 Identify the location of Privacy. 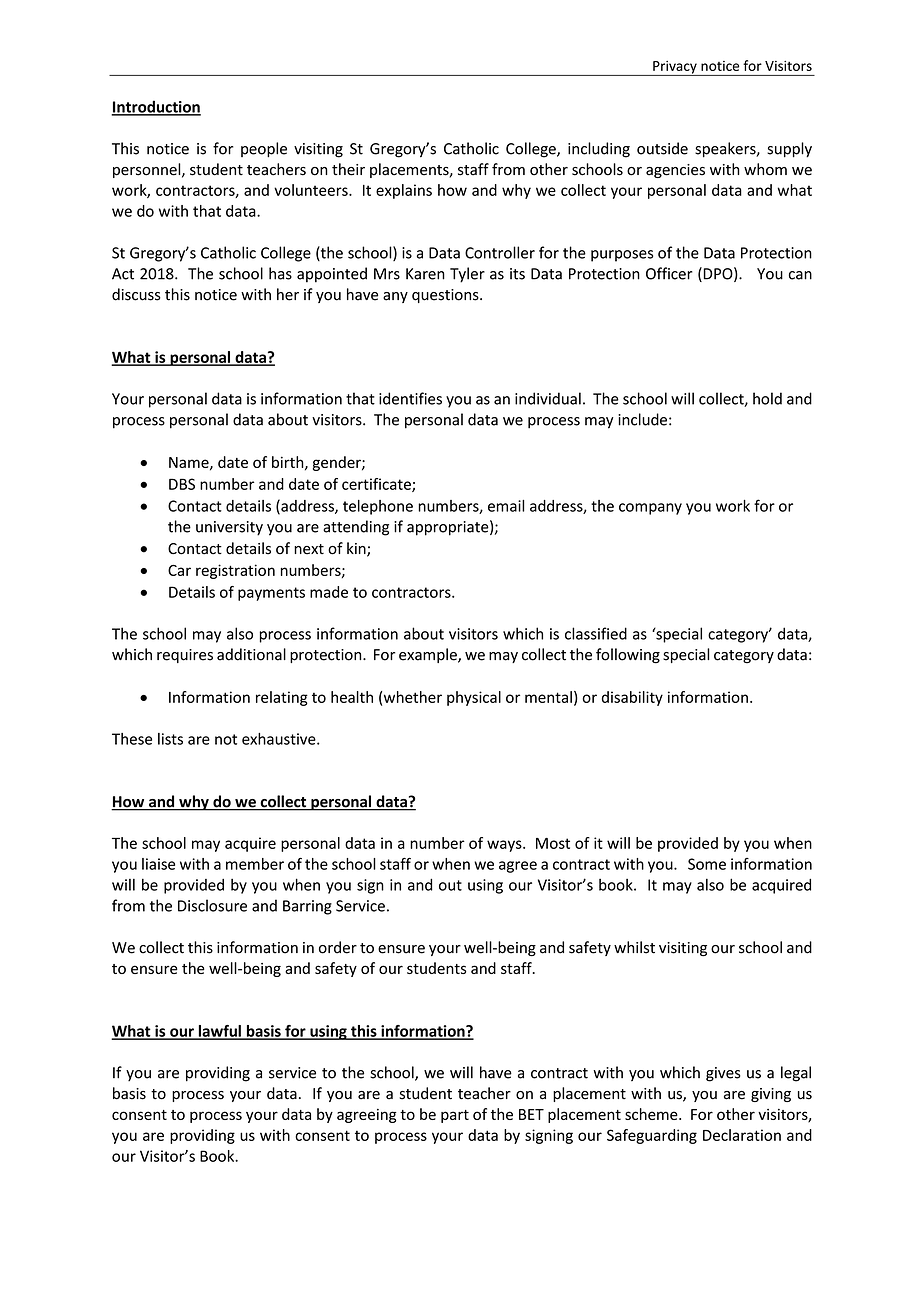
(675, 68).
